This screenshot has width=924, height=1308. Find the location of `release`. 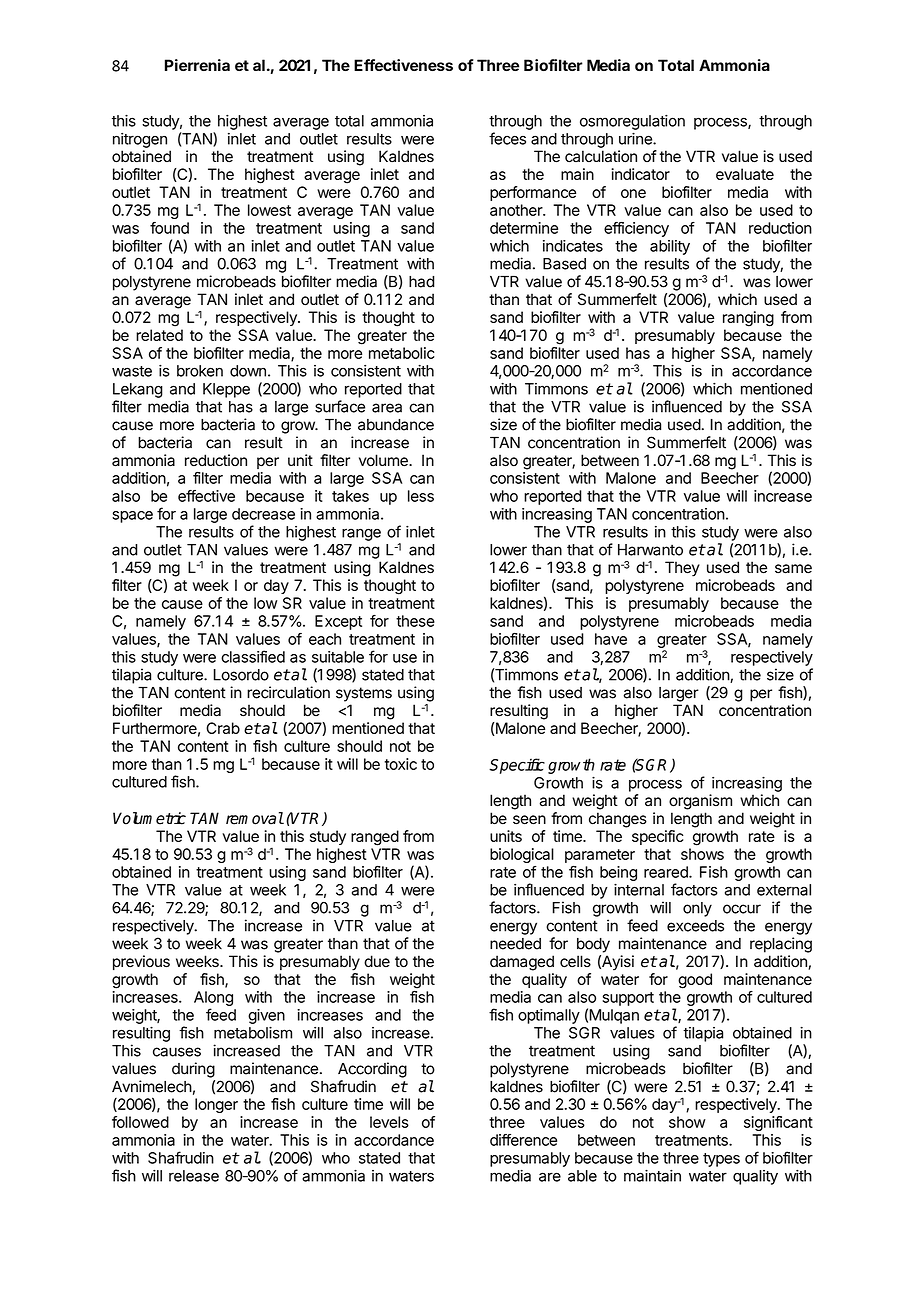

release is located at coordinates (194, 1176).
